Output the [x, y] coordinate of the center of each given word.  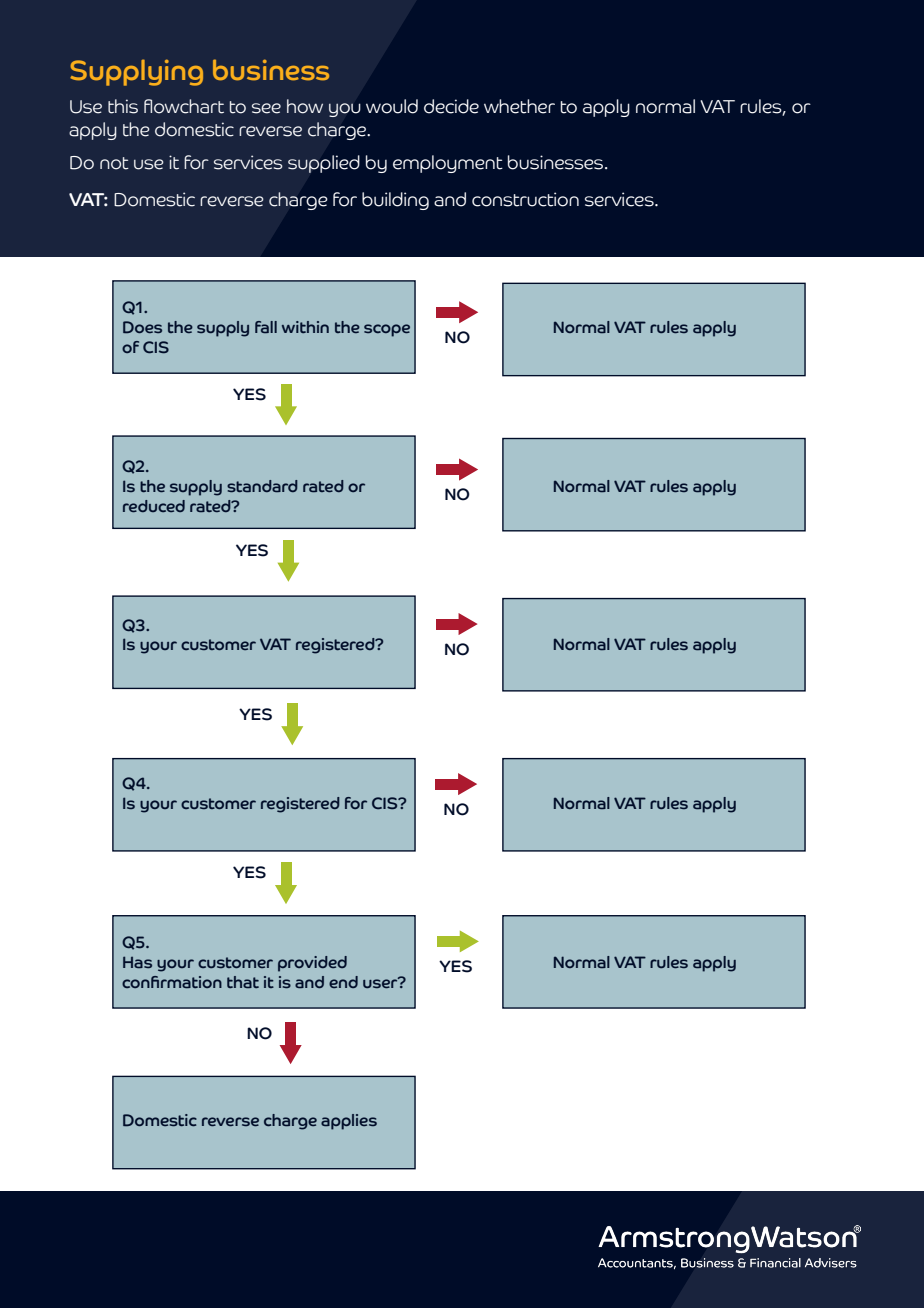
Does [142, 327]
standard [262, 486]
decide [451, 106]
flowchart [184, 106]
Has [137, 962]
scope [387, 330]
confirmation [172, 982]
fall [266, 327]
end [343, 982]
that [243, 982]
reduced [154, 506]
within [305, 327]
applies [349, 1122]
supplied [324, 164]
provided [312, 964]
